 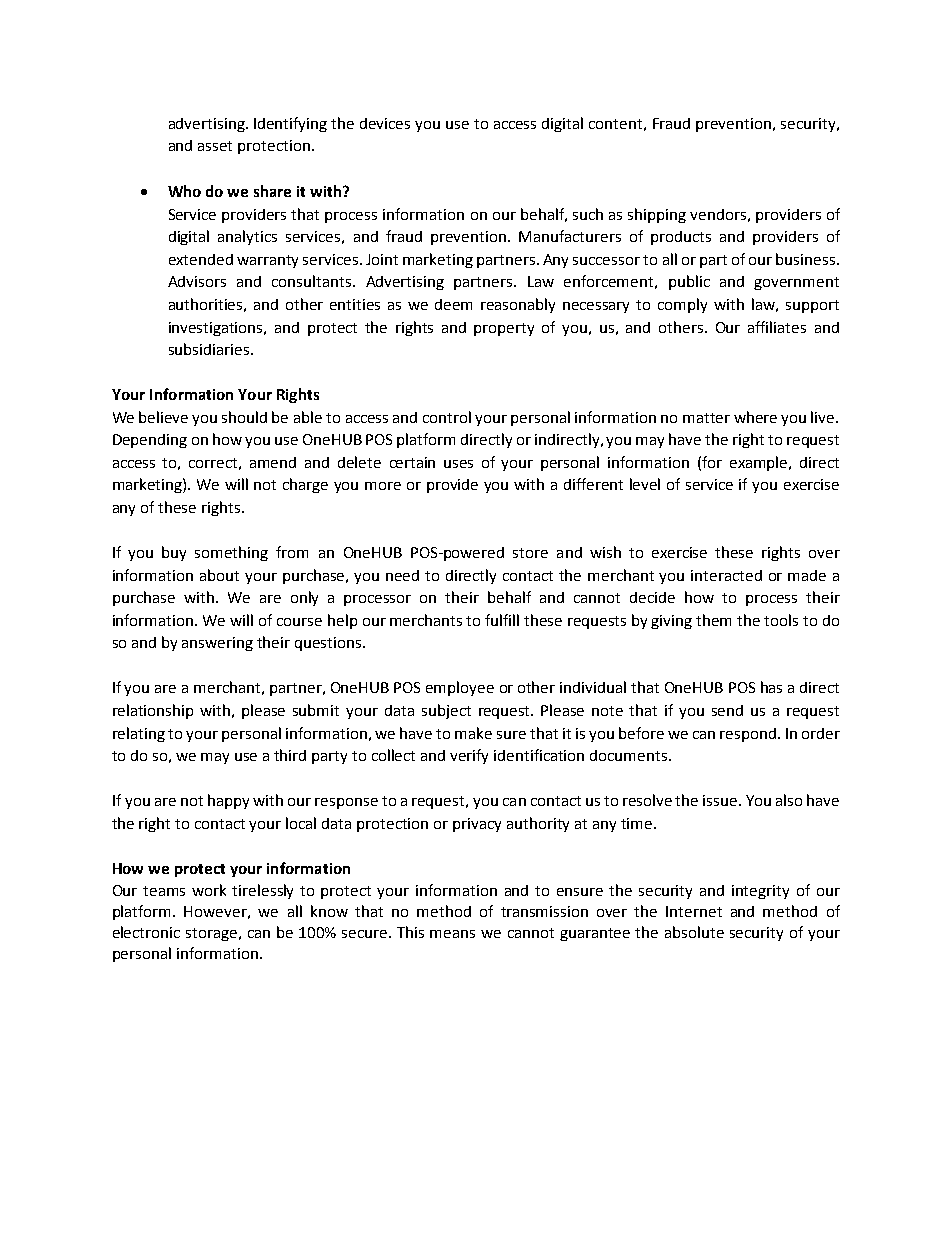 What do you see at coordinates (530, 553) in the document?
I see `store` at bounding box center [530, 553].
